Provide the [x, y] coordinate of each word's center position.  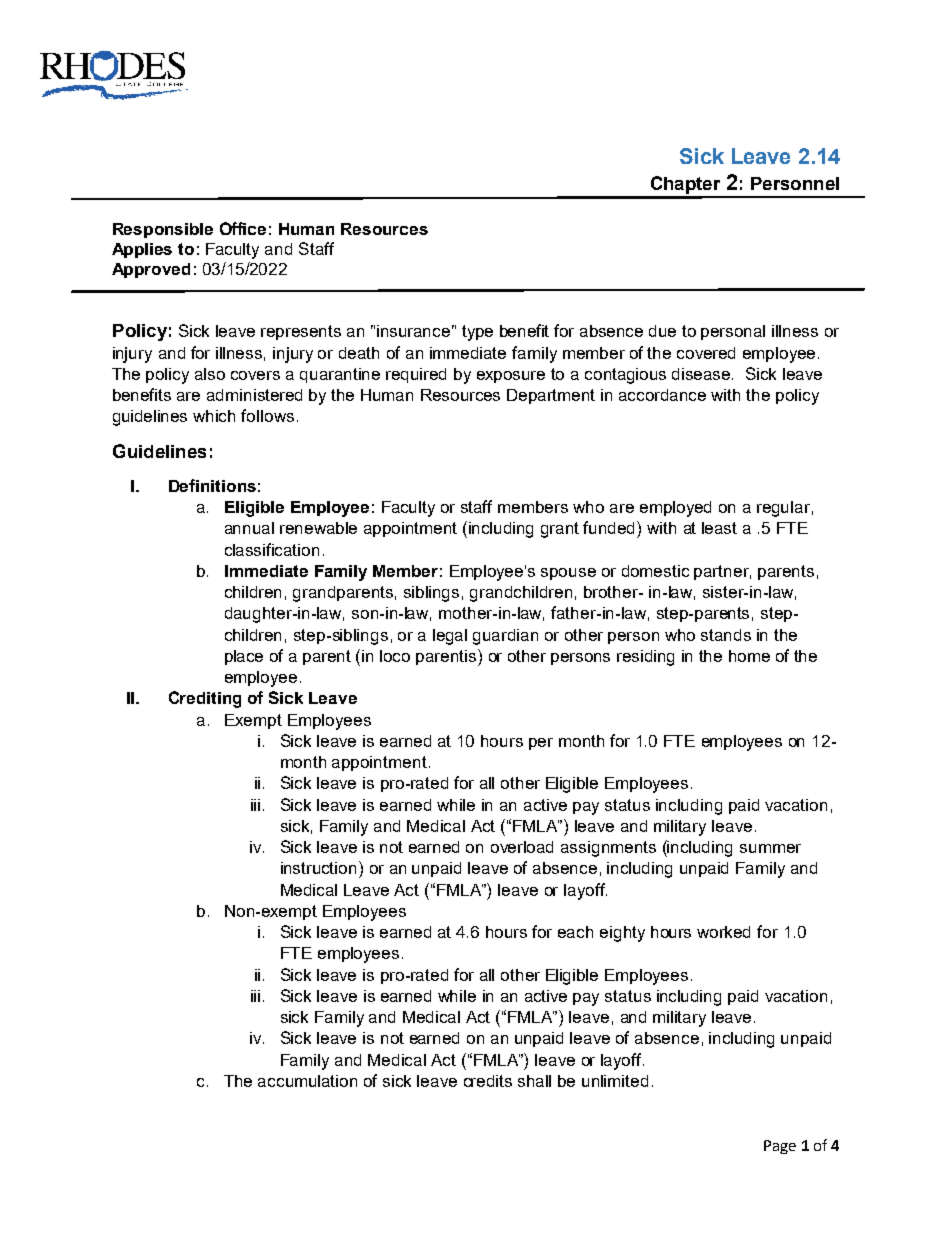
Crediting [205, 699]
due [662, 331]
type [477, 333]
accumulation [307, 1081]
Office [243, 228]
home [749, 656]
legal [450, 637]
